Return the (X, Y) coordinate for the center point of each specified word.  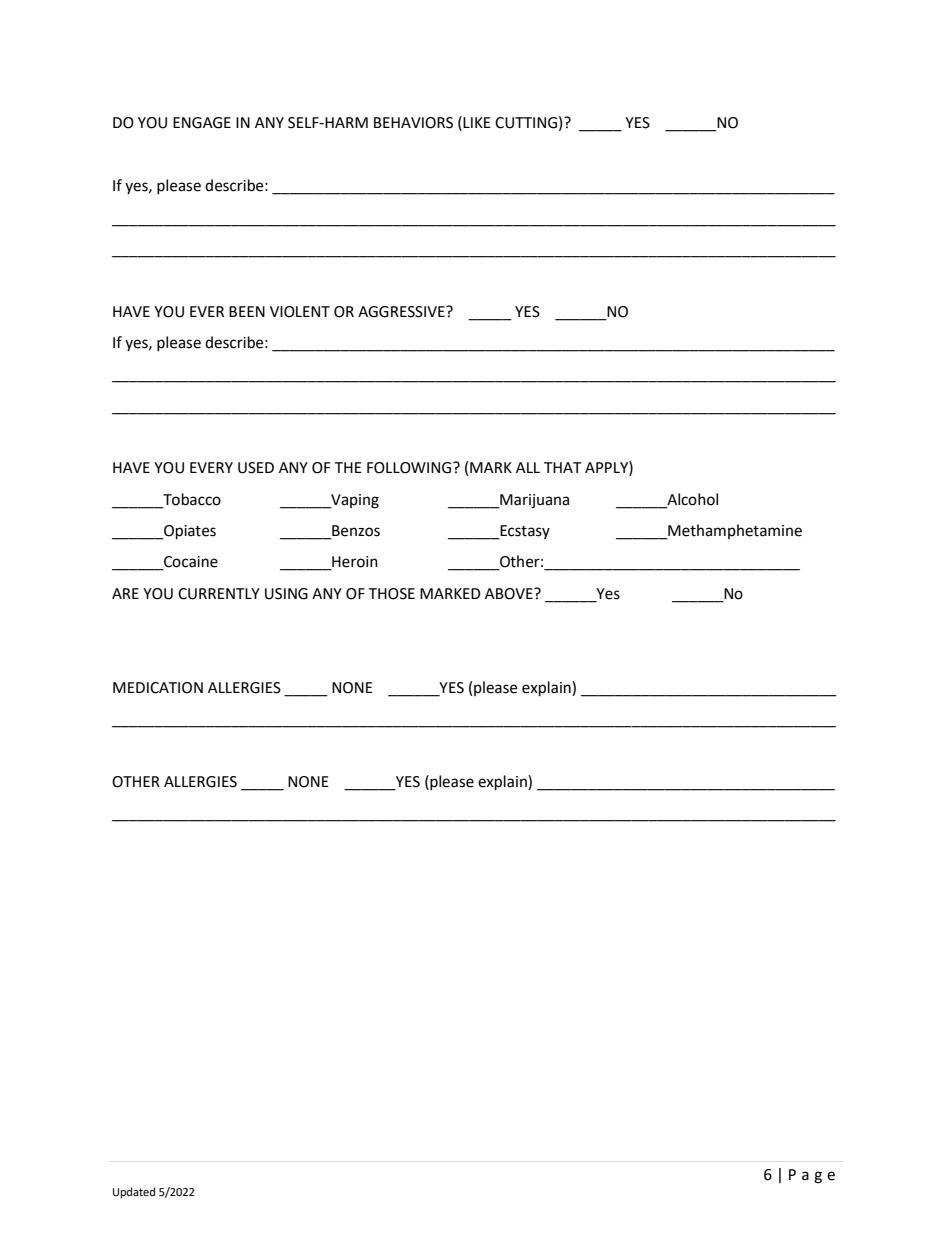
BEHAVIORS (413, 123)
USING (286, 594)
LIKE (477, 122)
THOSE (391, 594)
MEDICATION (158, 688)
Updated (134, 1193)
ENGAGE (202, 123)
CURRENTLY (219, 594)
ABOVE (510, 594)
